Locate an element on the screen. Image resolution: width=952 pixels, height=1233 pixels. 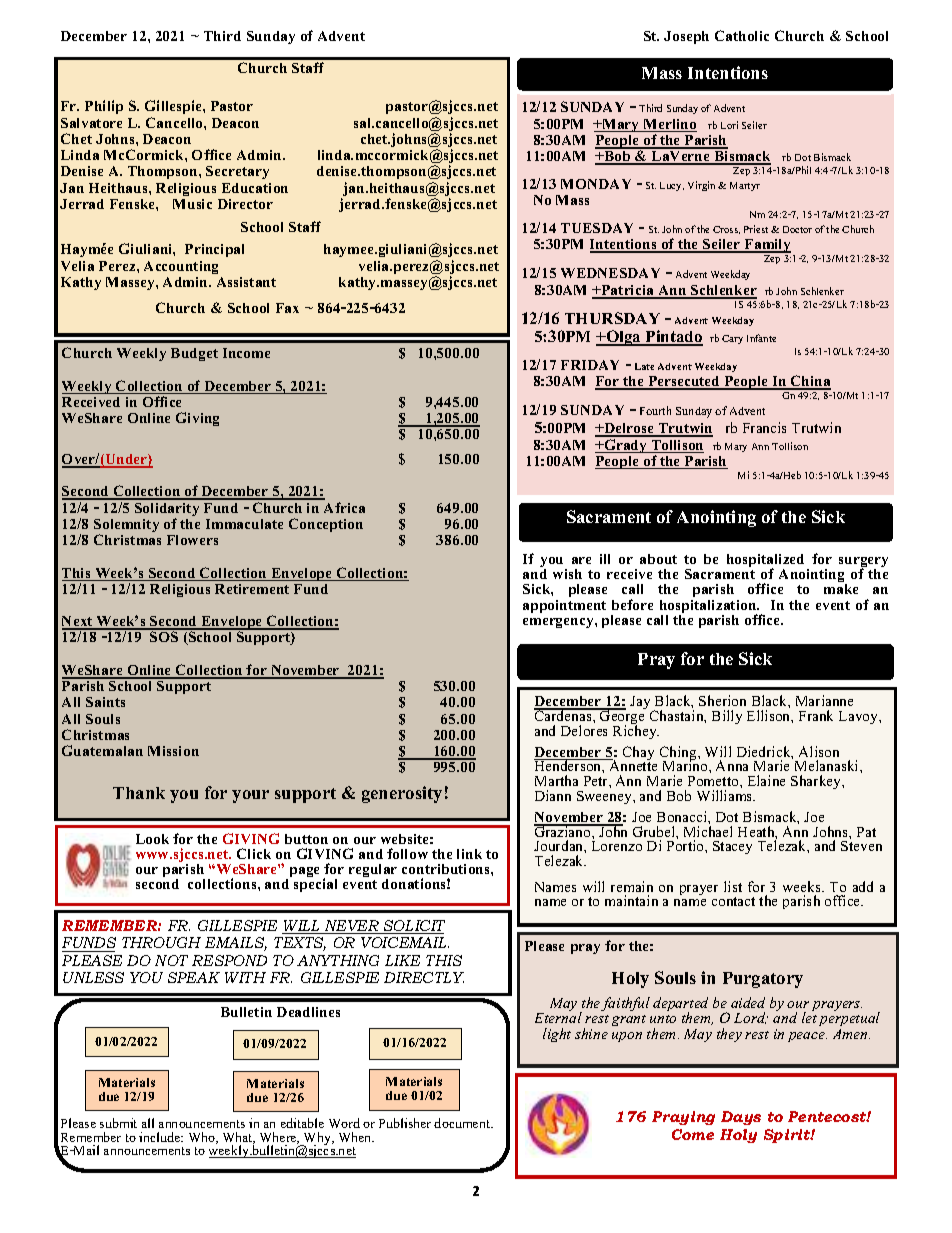
Salvatore is located at coordinates (91, 123).
